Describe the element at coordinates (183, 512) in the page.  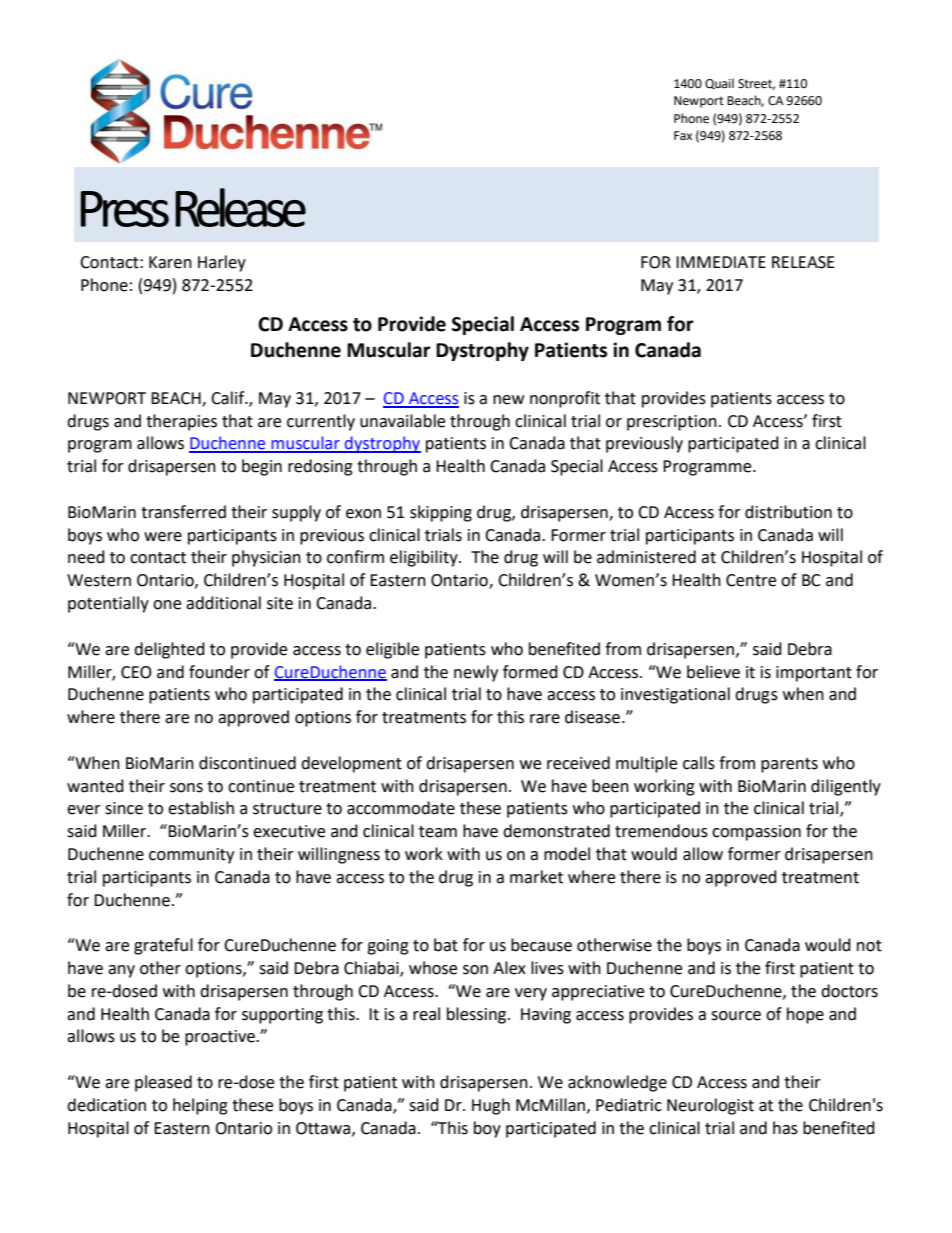
I see `transferred` at that location.
